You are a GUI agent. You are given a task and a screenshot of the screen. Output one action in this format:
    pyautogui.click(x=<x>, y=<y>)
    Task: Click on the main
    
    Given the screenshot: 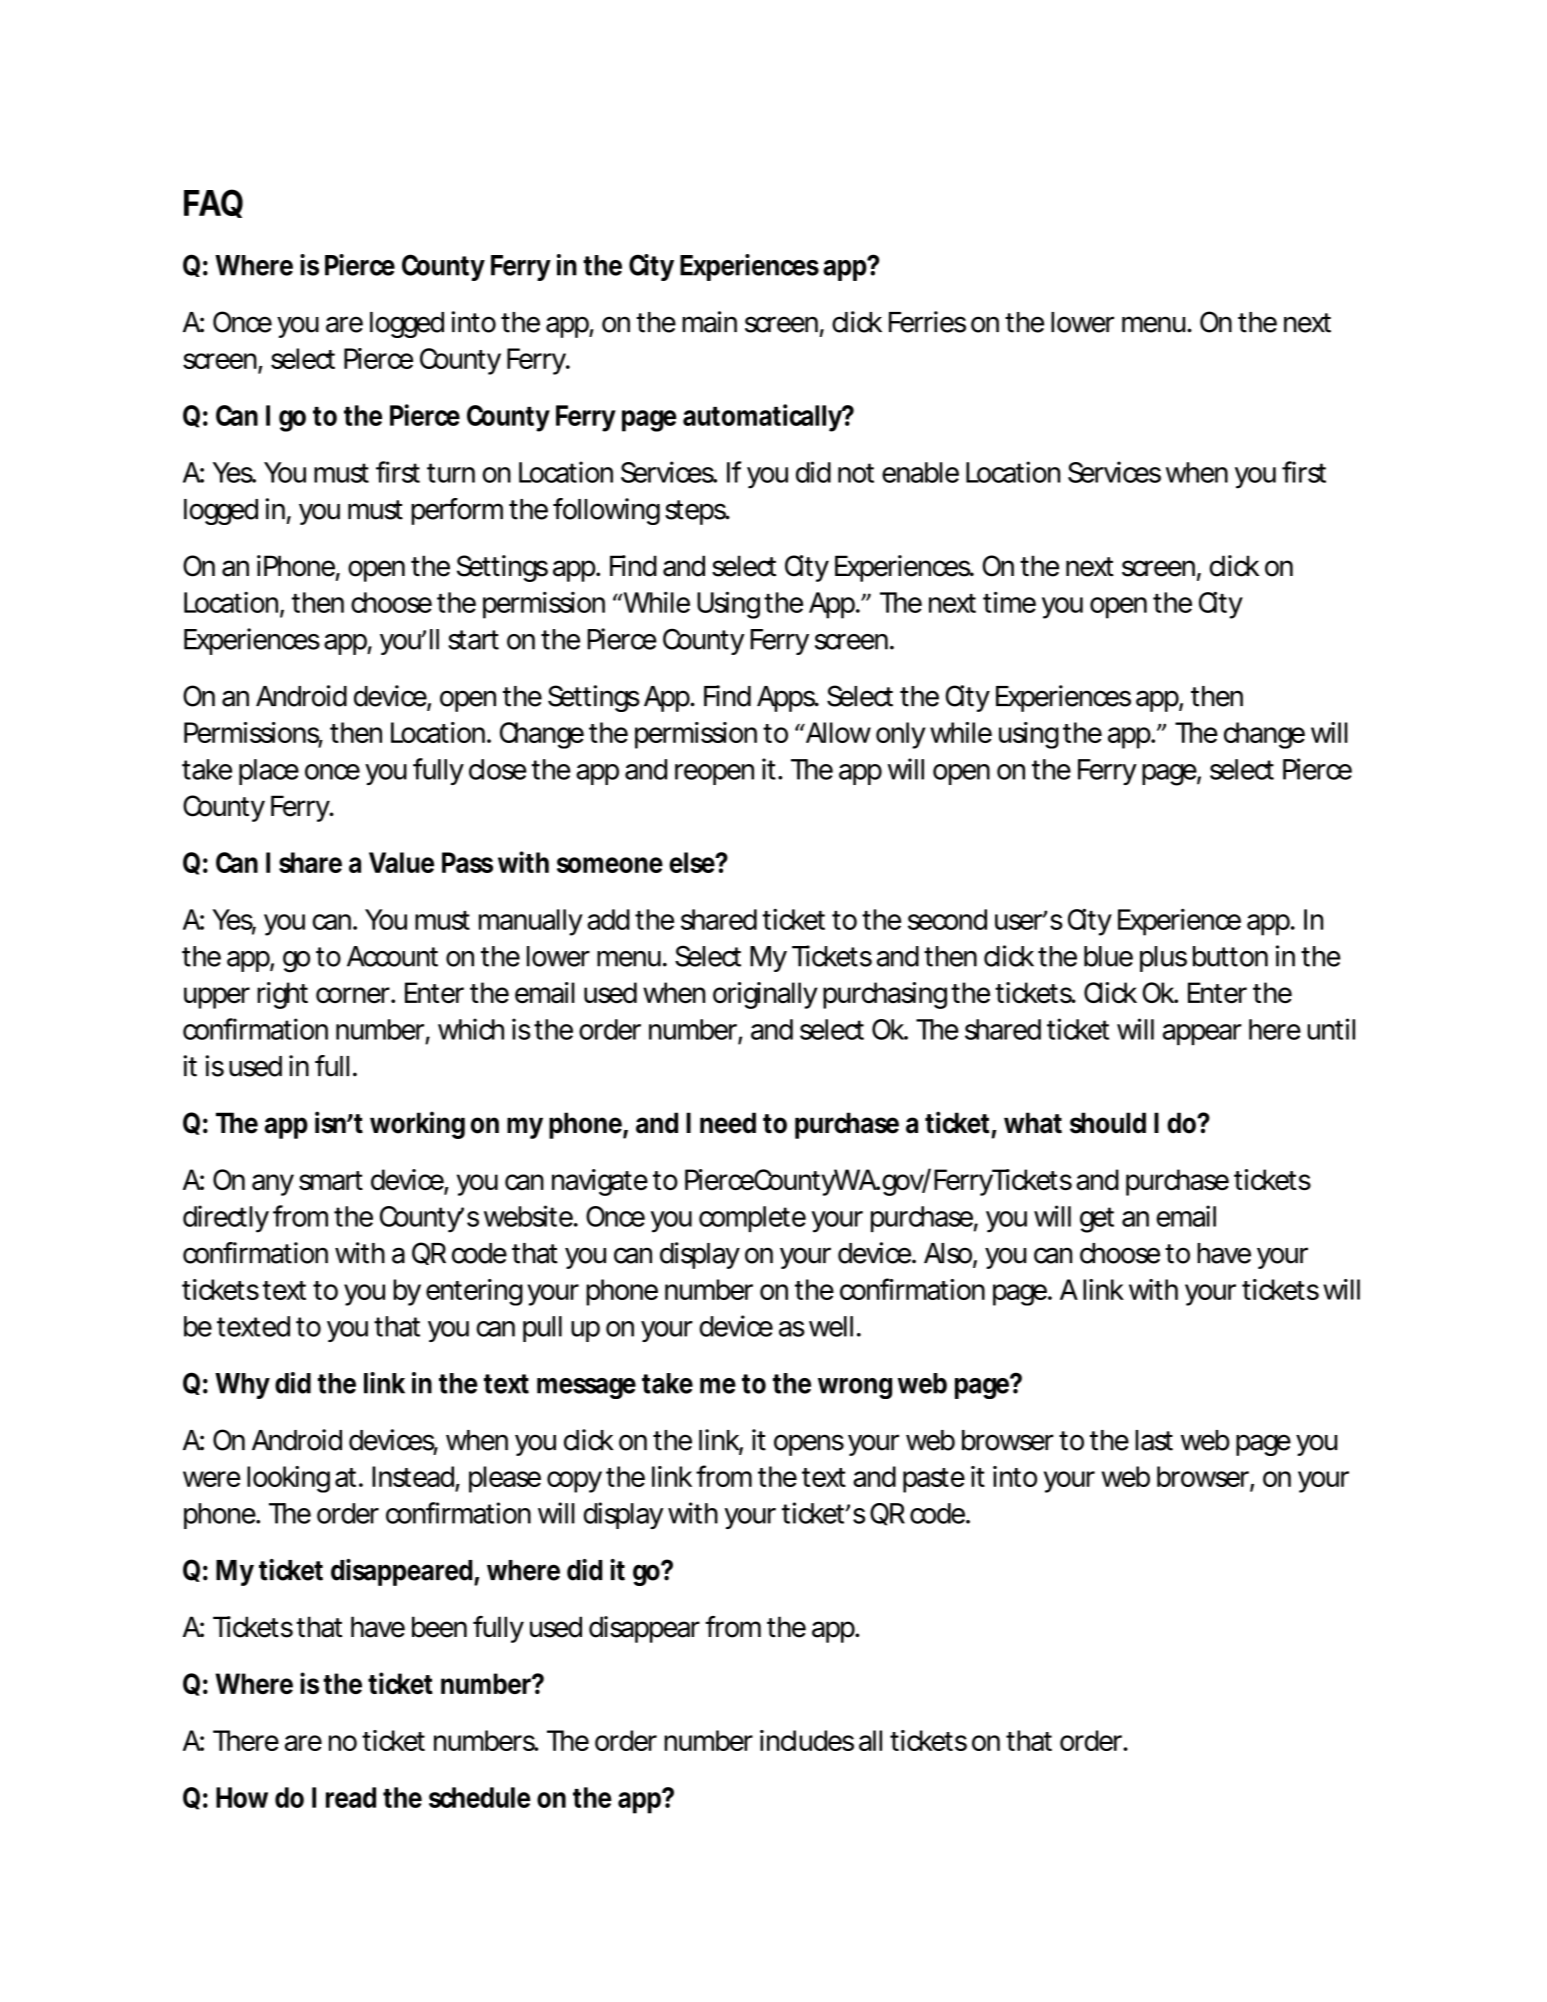 What is the action you would take?
    pyautogui.click(x=709, y=322)
